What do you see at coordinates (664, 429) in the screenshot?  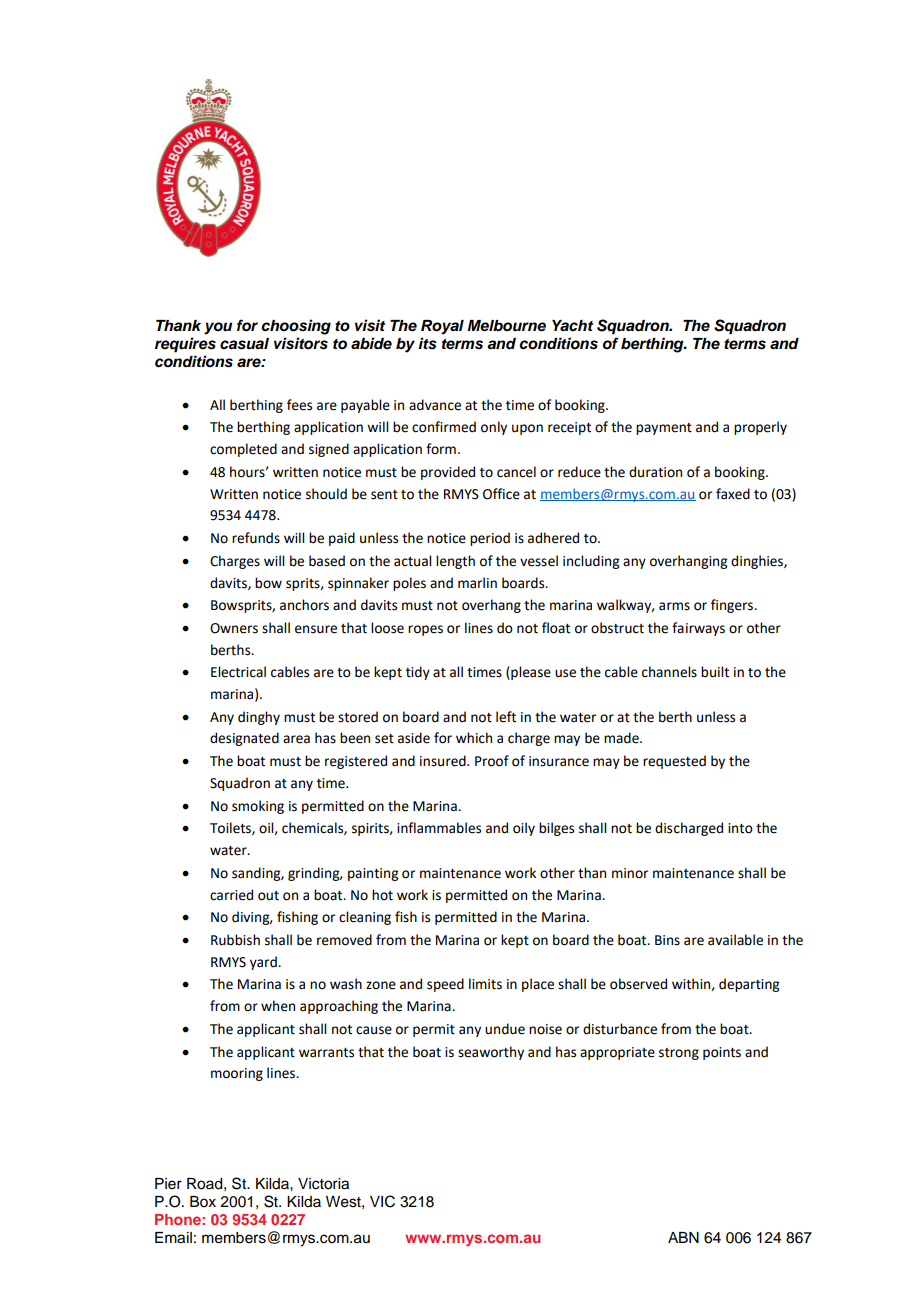 I see `payment` at bounding box center [664, 429].
